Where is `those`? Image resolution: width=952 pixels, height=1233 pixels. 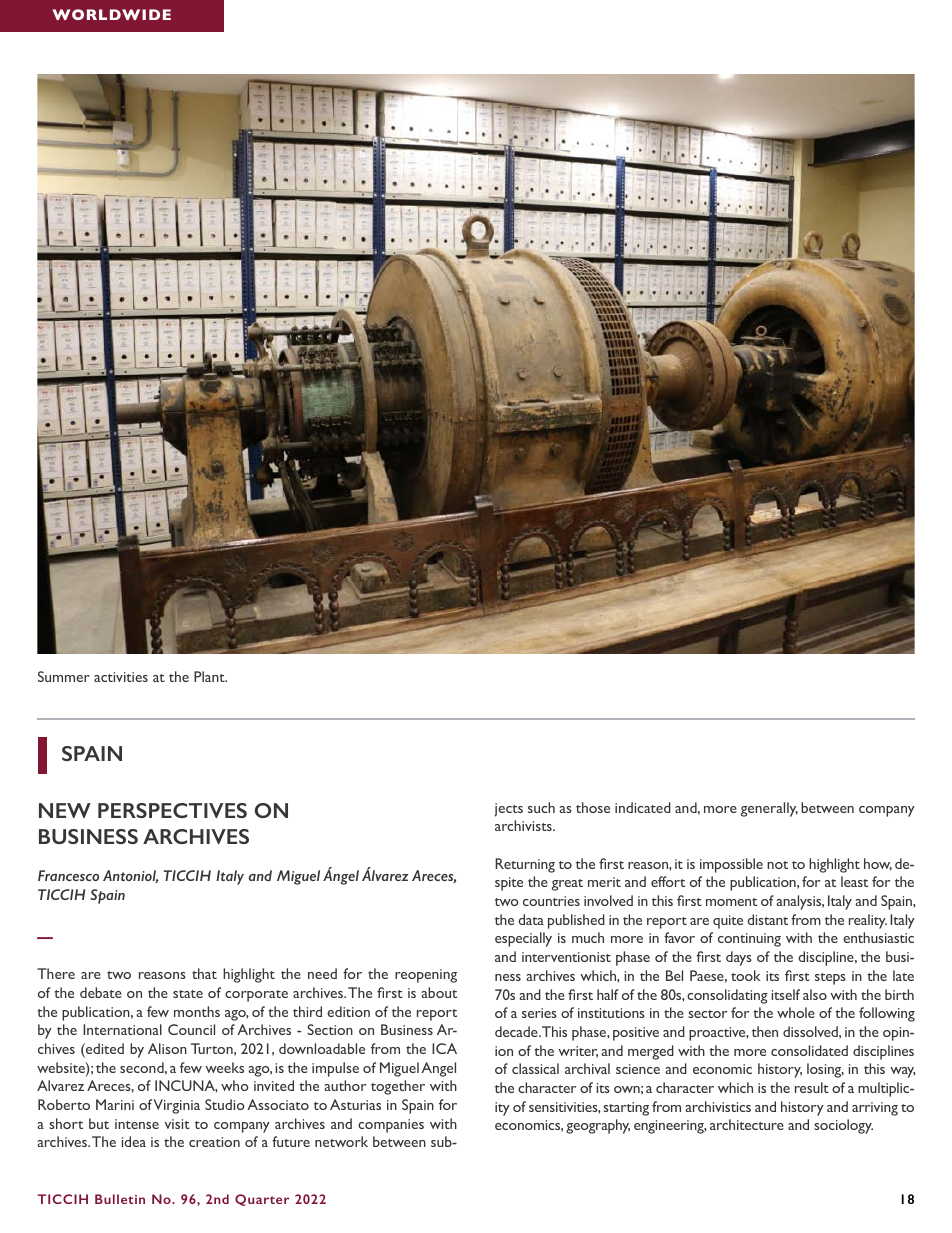 those is located at coordinates (593, 807).
